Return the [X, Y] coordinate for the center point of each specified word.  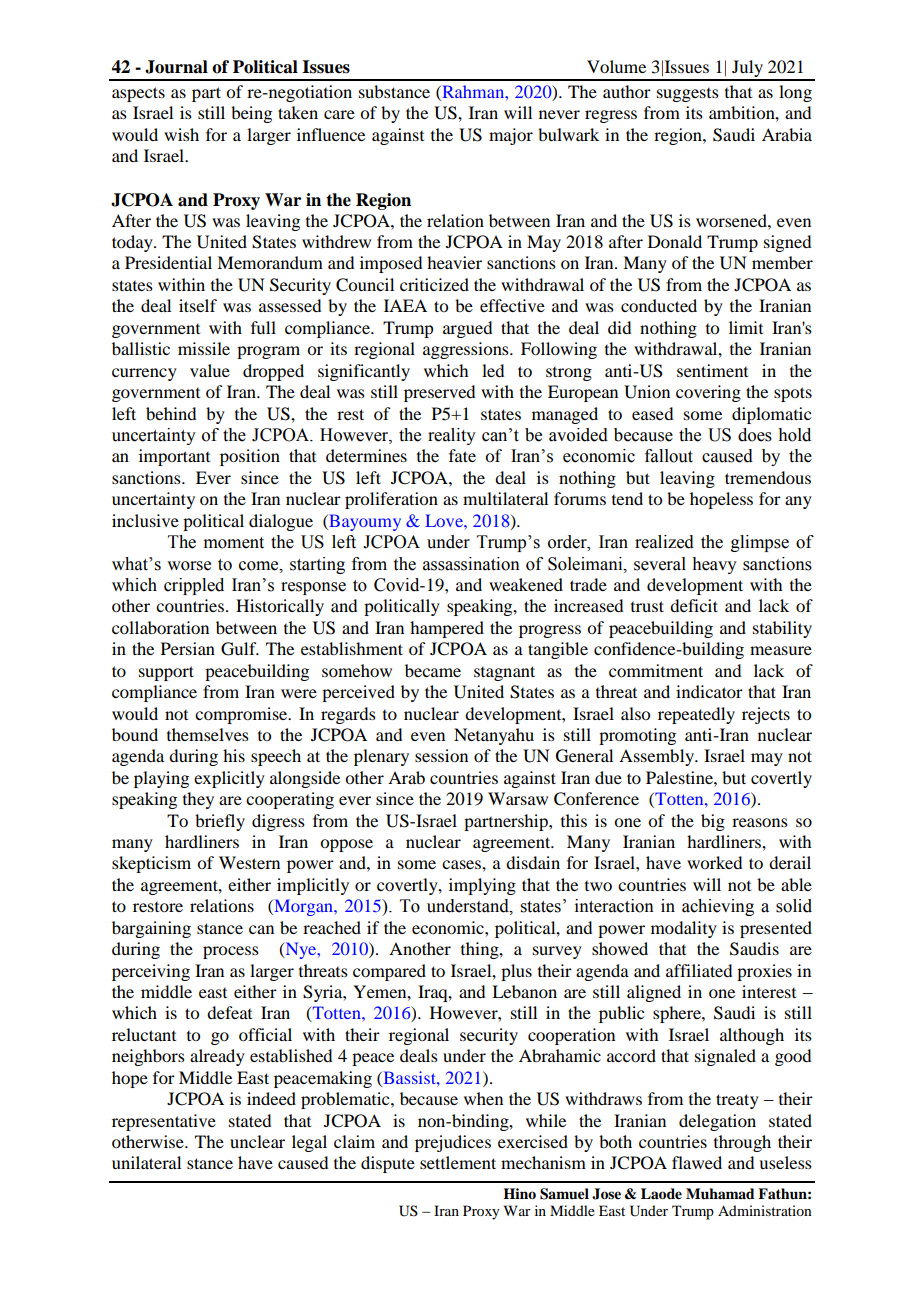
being [251, 114]
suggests [688, 95]
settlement [458, 1162]
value [210, 370]
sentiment [712, 370]
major [511, 136]
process [231, 952]
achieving [718, 907]
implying [482, 886]
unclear [257, 1141]
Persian [188, 648]
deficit [694, 605]
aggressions [467, 350]
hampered [447, 629]
